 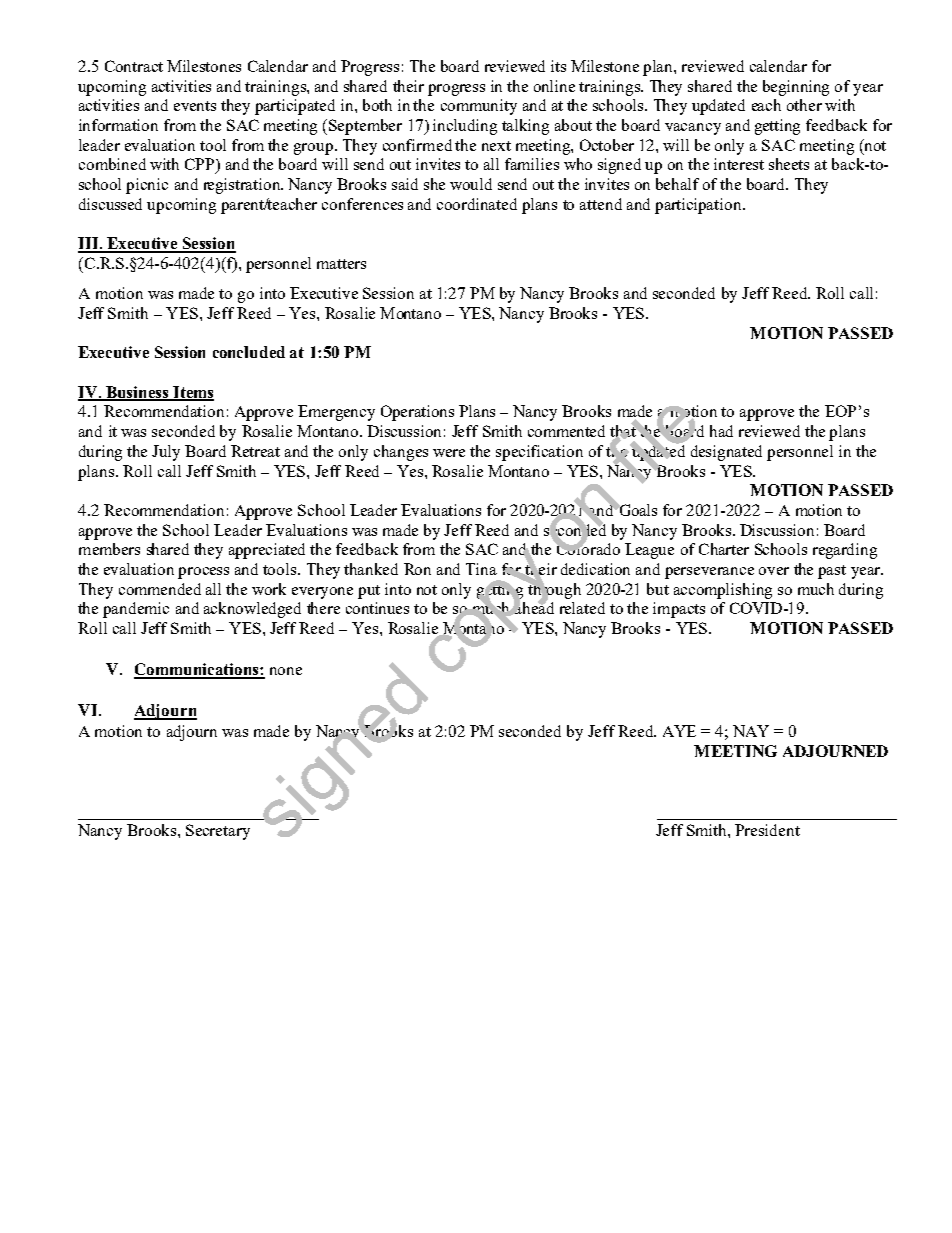 What do you see at coordinates (243, 186) in the image?
I see `registration` at bounding box center [243, 186].
